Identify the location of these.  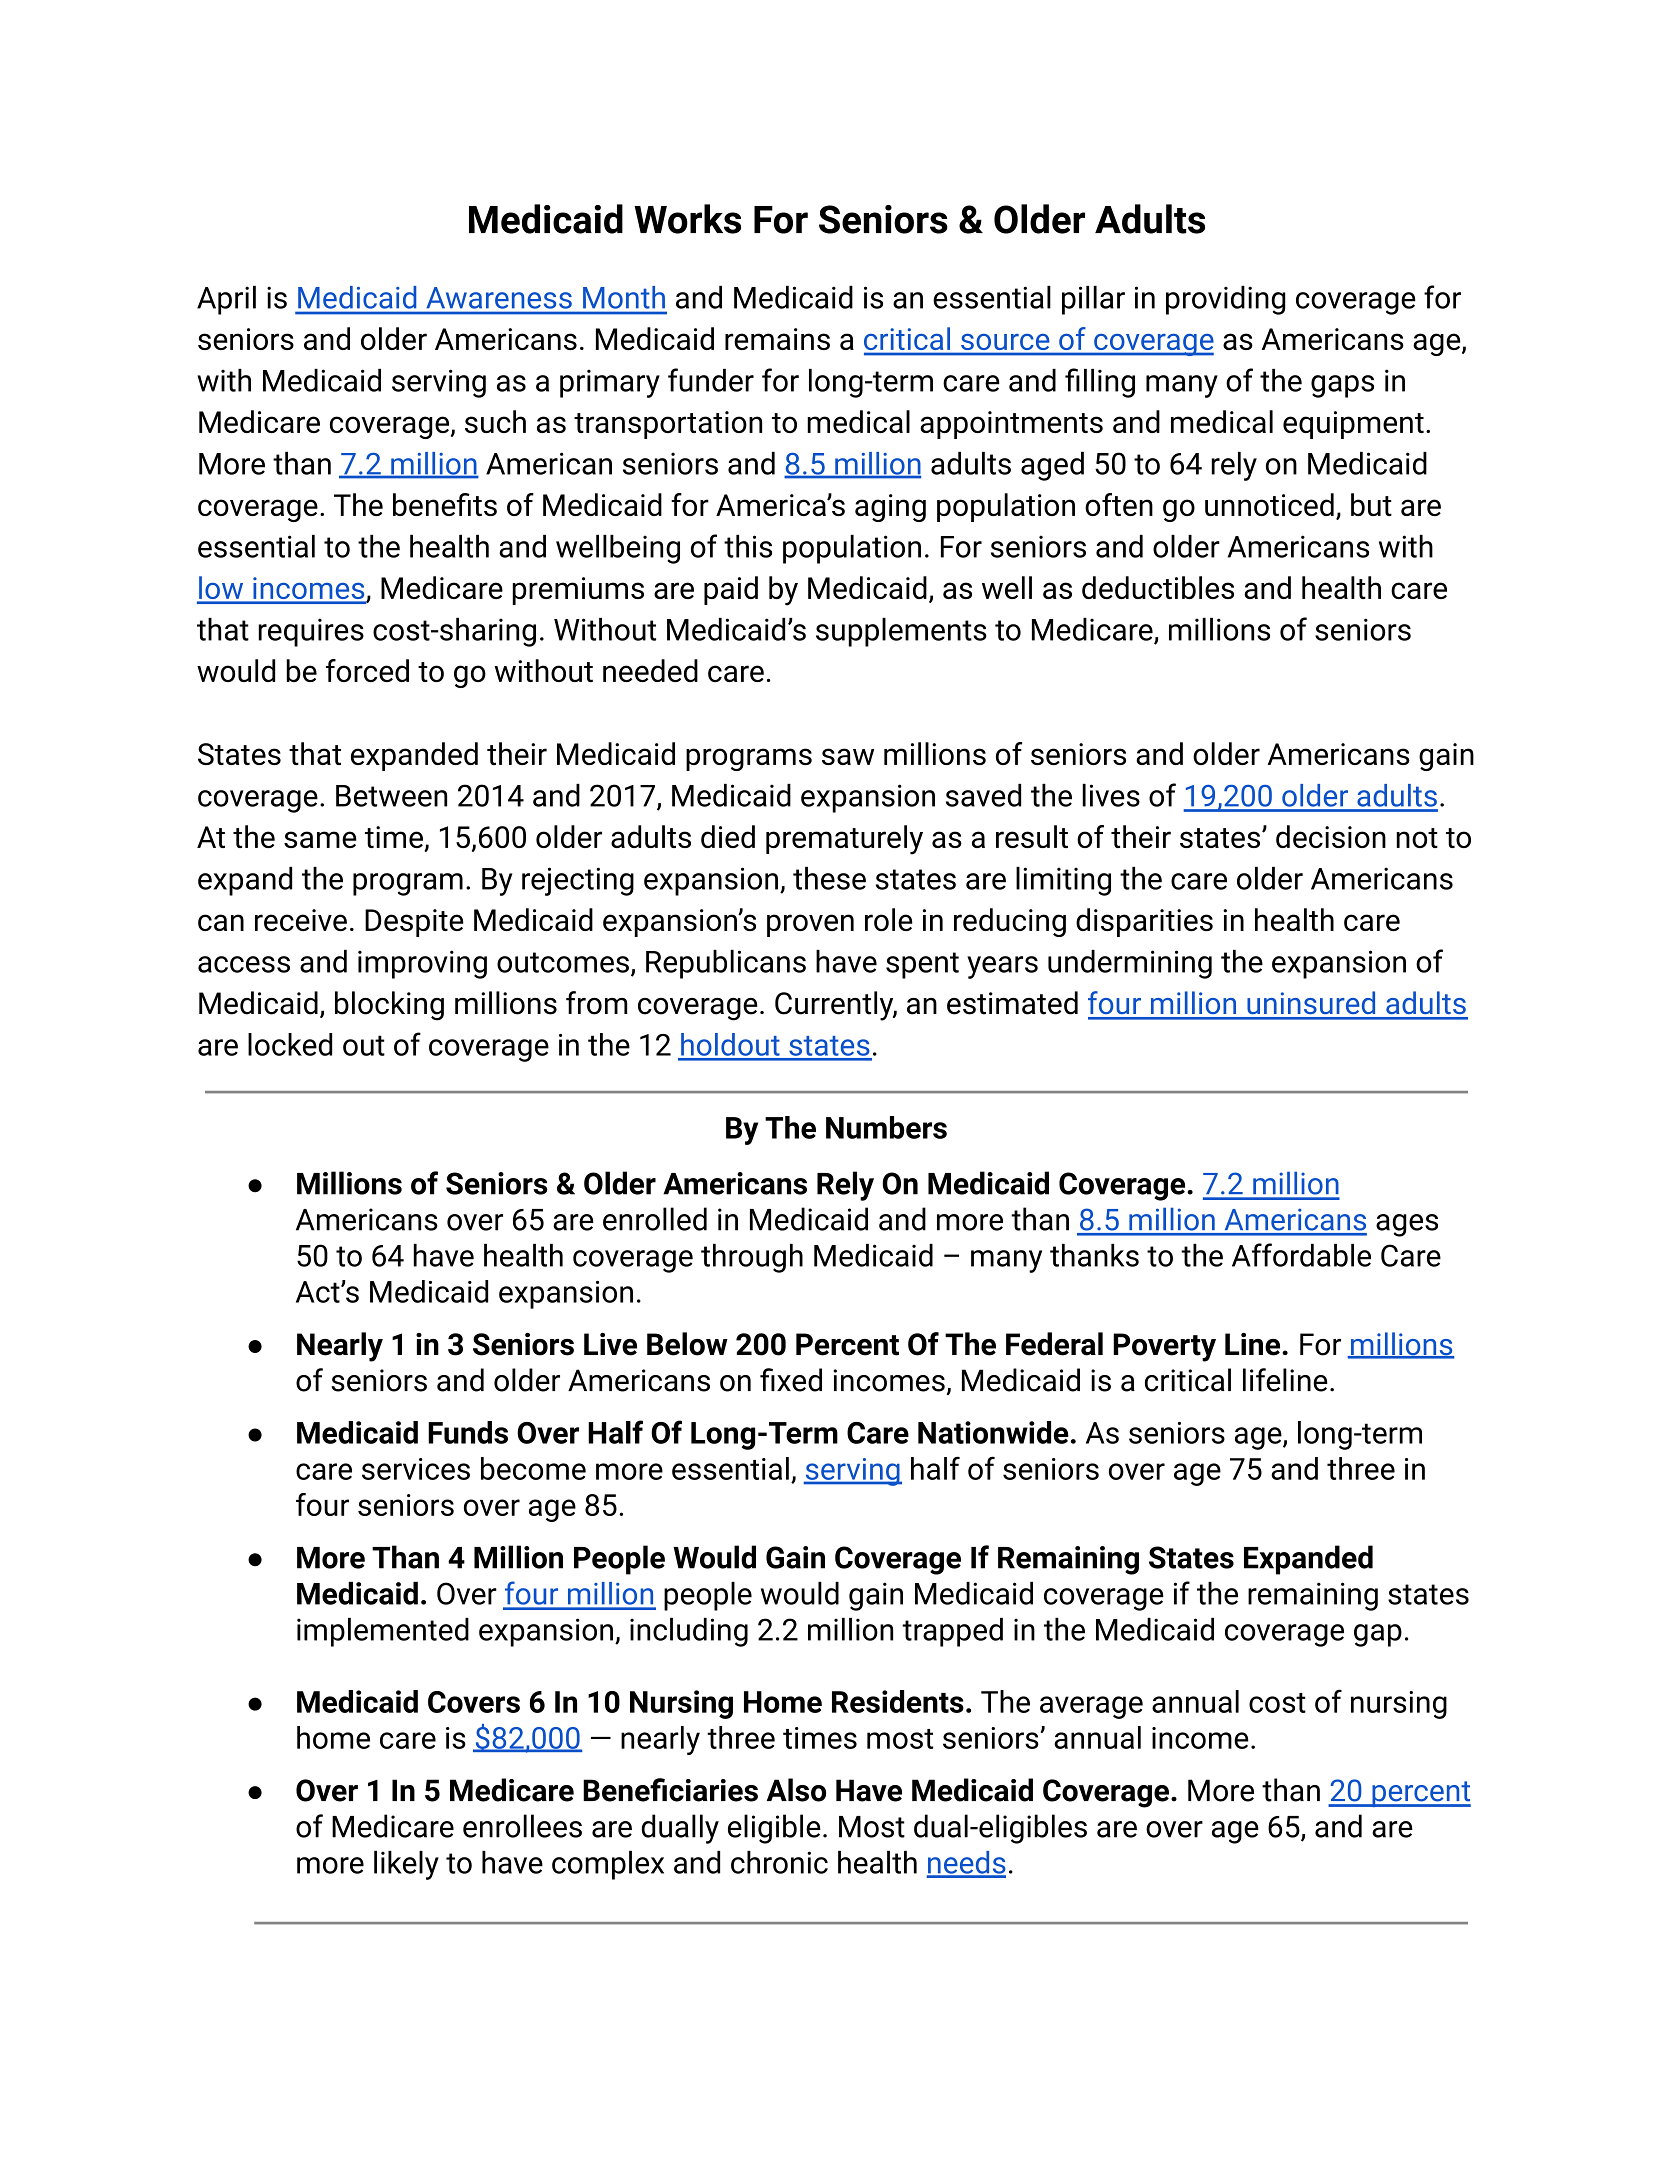
(829, 878).
